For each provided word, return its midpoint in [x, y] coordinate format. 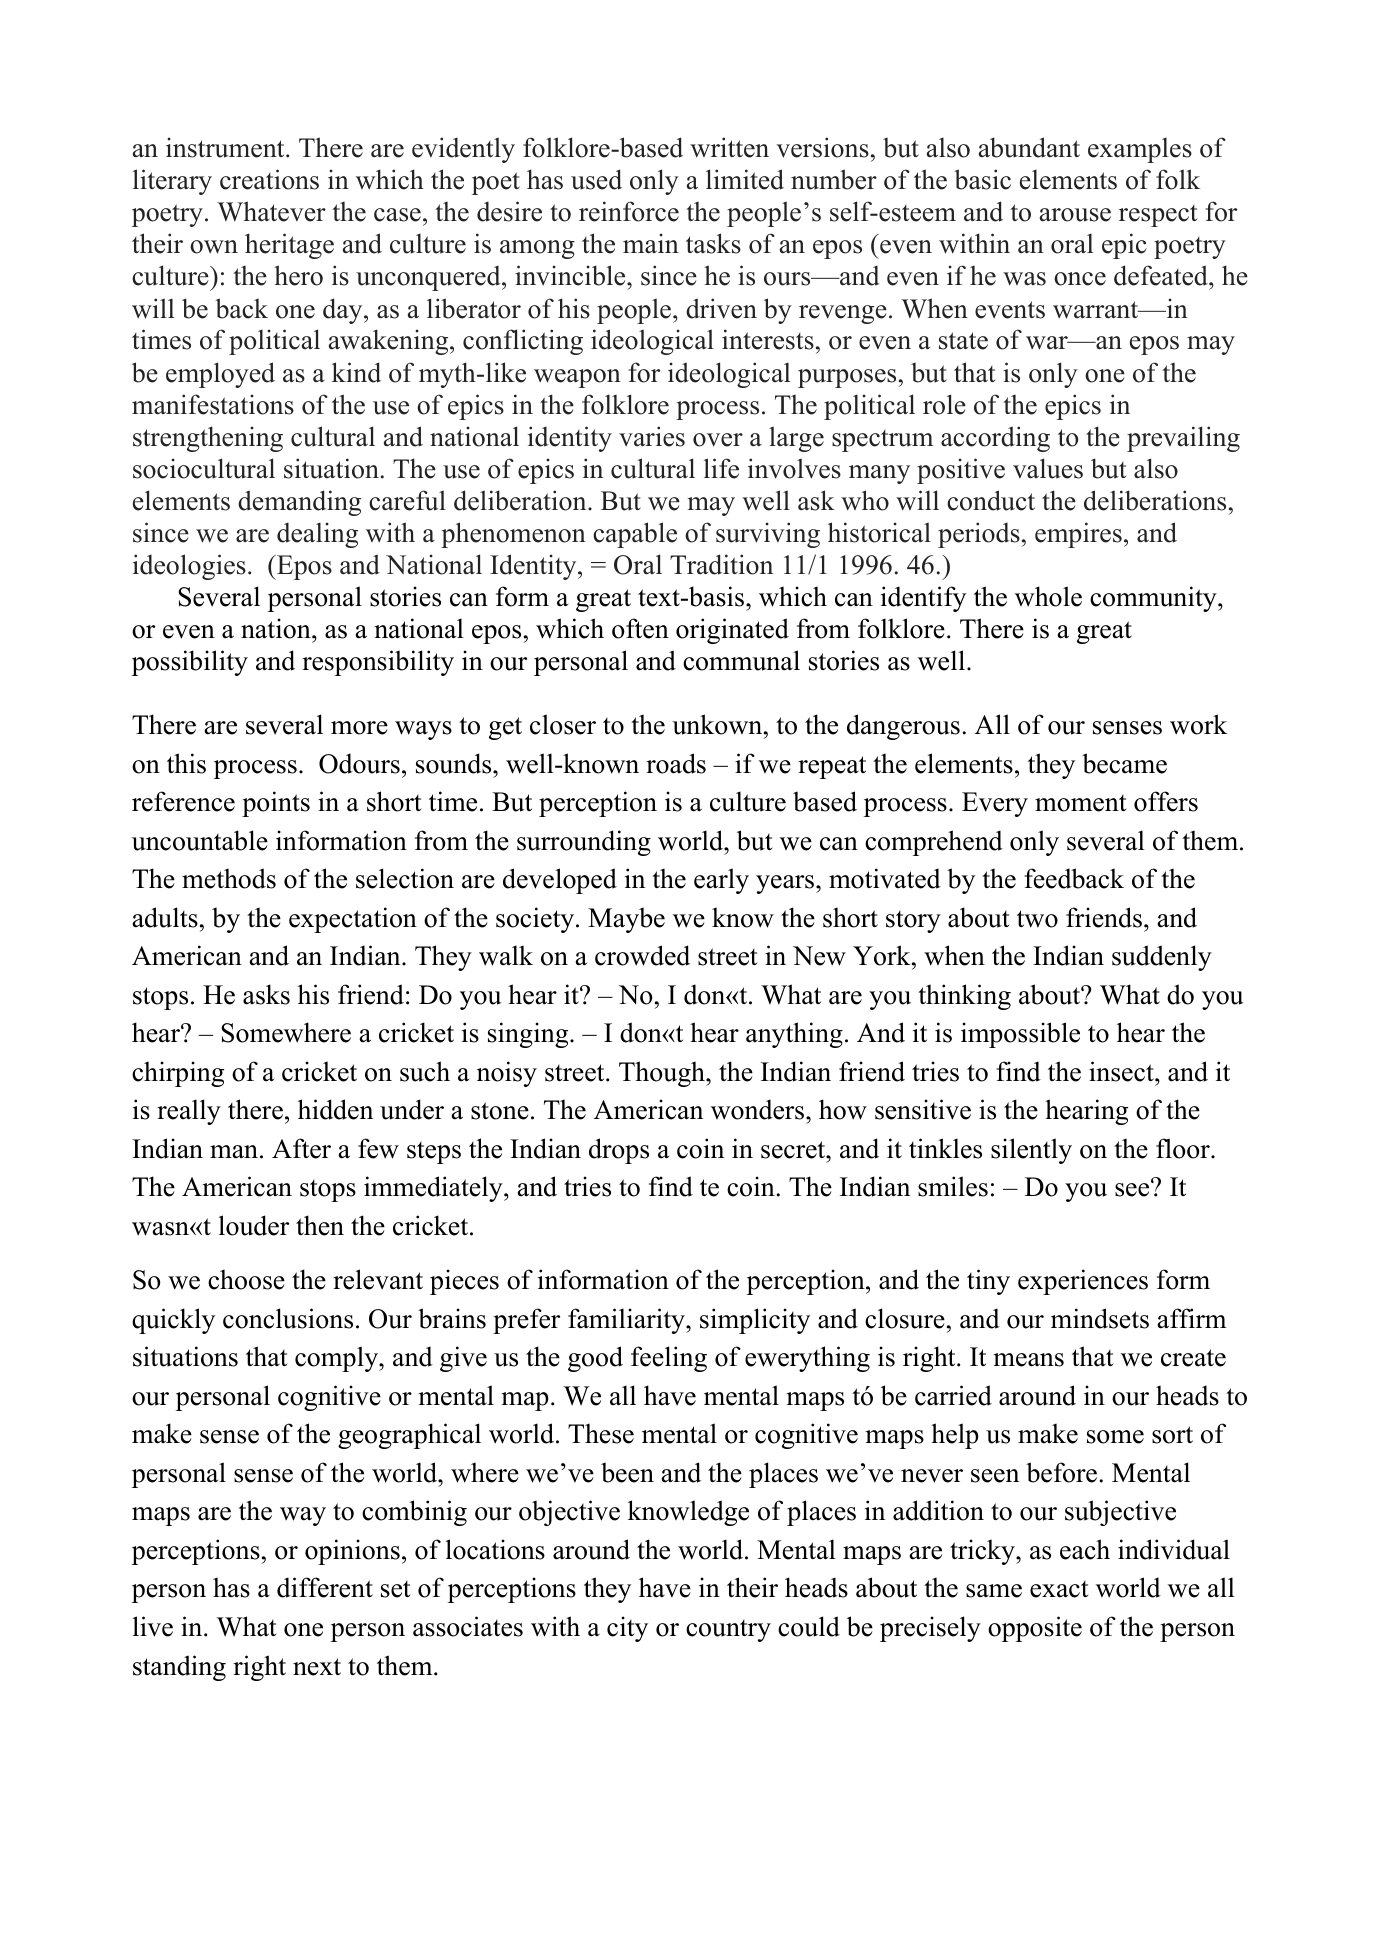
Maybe [626, 920]
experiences [1083, 1282]
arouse [1075, 215]
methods [229, 878]
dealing [317, 535]
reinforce [629, 211]
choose [246, 1279]
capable [635, 535]
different [325, 1587]
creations [269, 179]
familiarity [627, 1321]
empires [1078, 535]
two [1037, 919]
